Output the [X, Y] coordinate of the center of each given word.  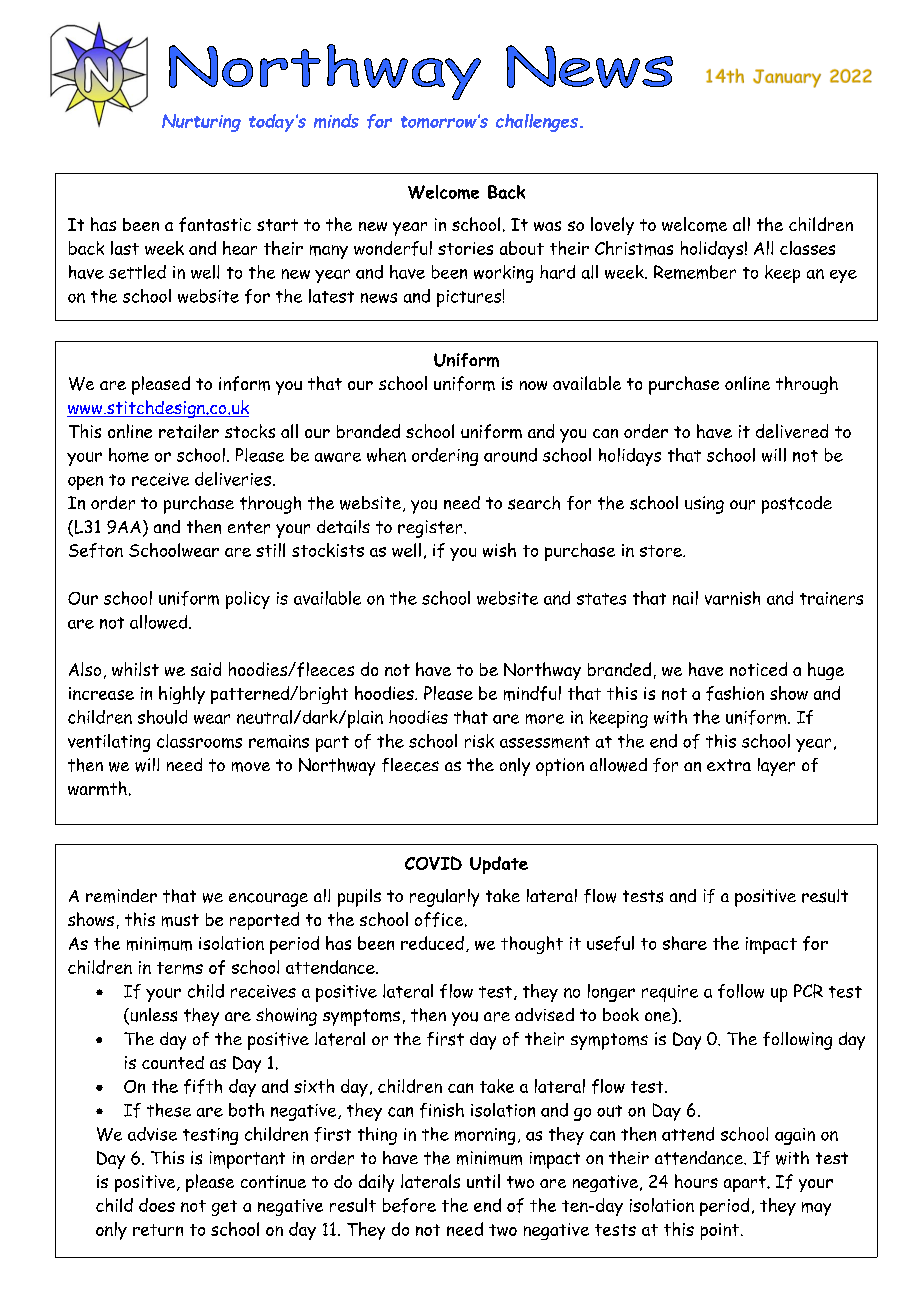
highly [182, 695]
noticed [758, 669]
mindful [532, 693]
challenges [538, 123]
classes [807, 248]
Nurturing [201, 123]
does [157, 1205]
